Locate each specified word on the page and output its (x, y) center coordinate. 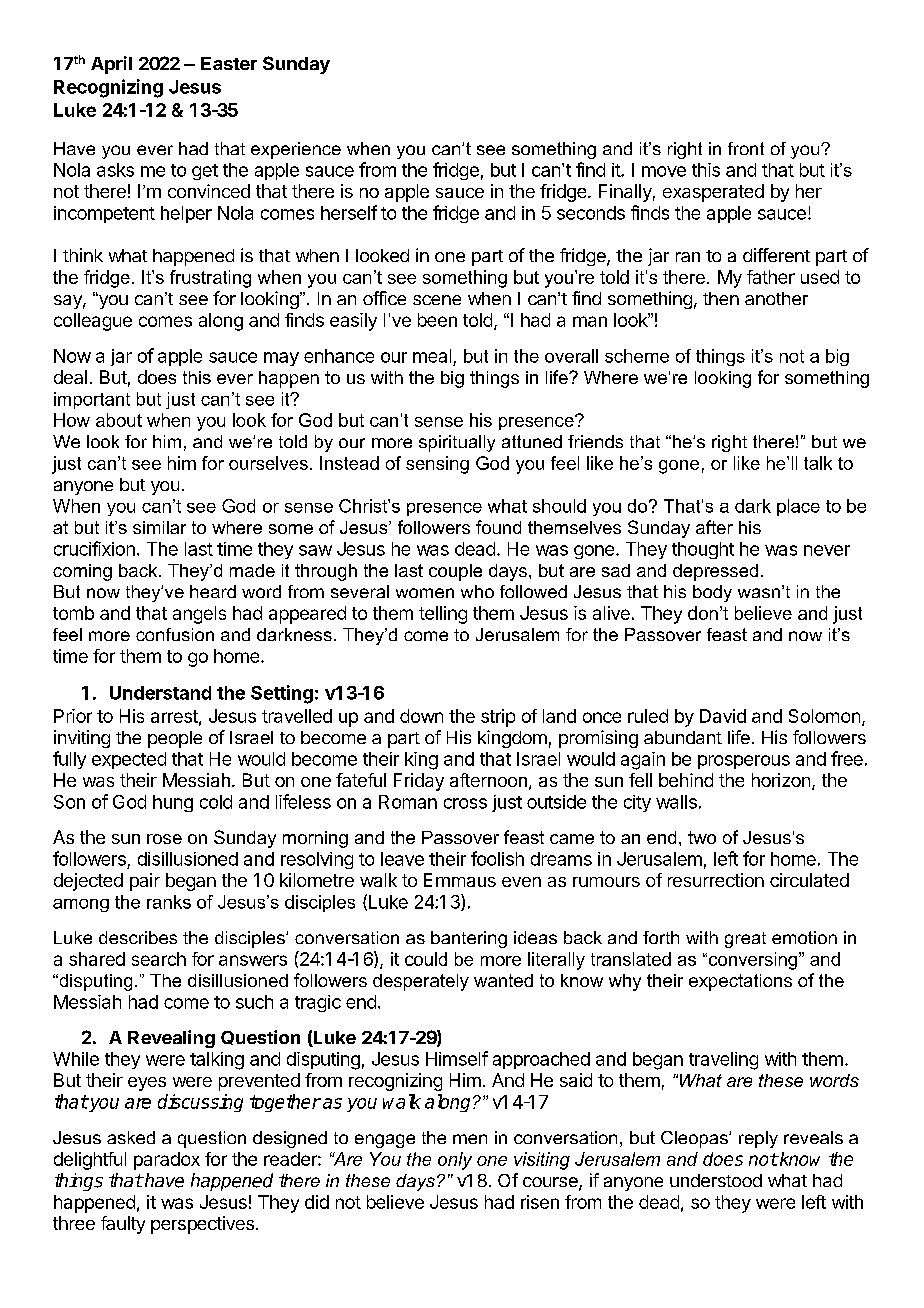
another (776, 298)
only (455, 1161)
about (119, 420)
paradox (167, 1161)
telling (443, 615)
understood (716, 1180)
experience (296, 150)
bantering (469, 939)
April (111, 65)
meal (432, 356)
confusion (175, 634)
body (712, 593)
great (745, 940)
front (746, 148)
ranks (169, 902)
